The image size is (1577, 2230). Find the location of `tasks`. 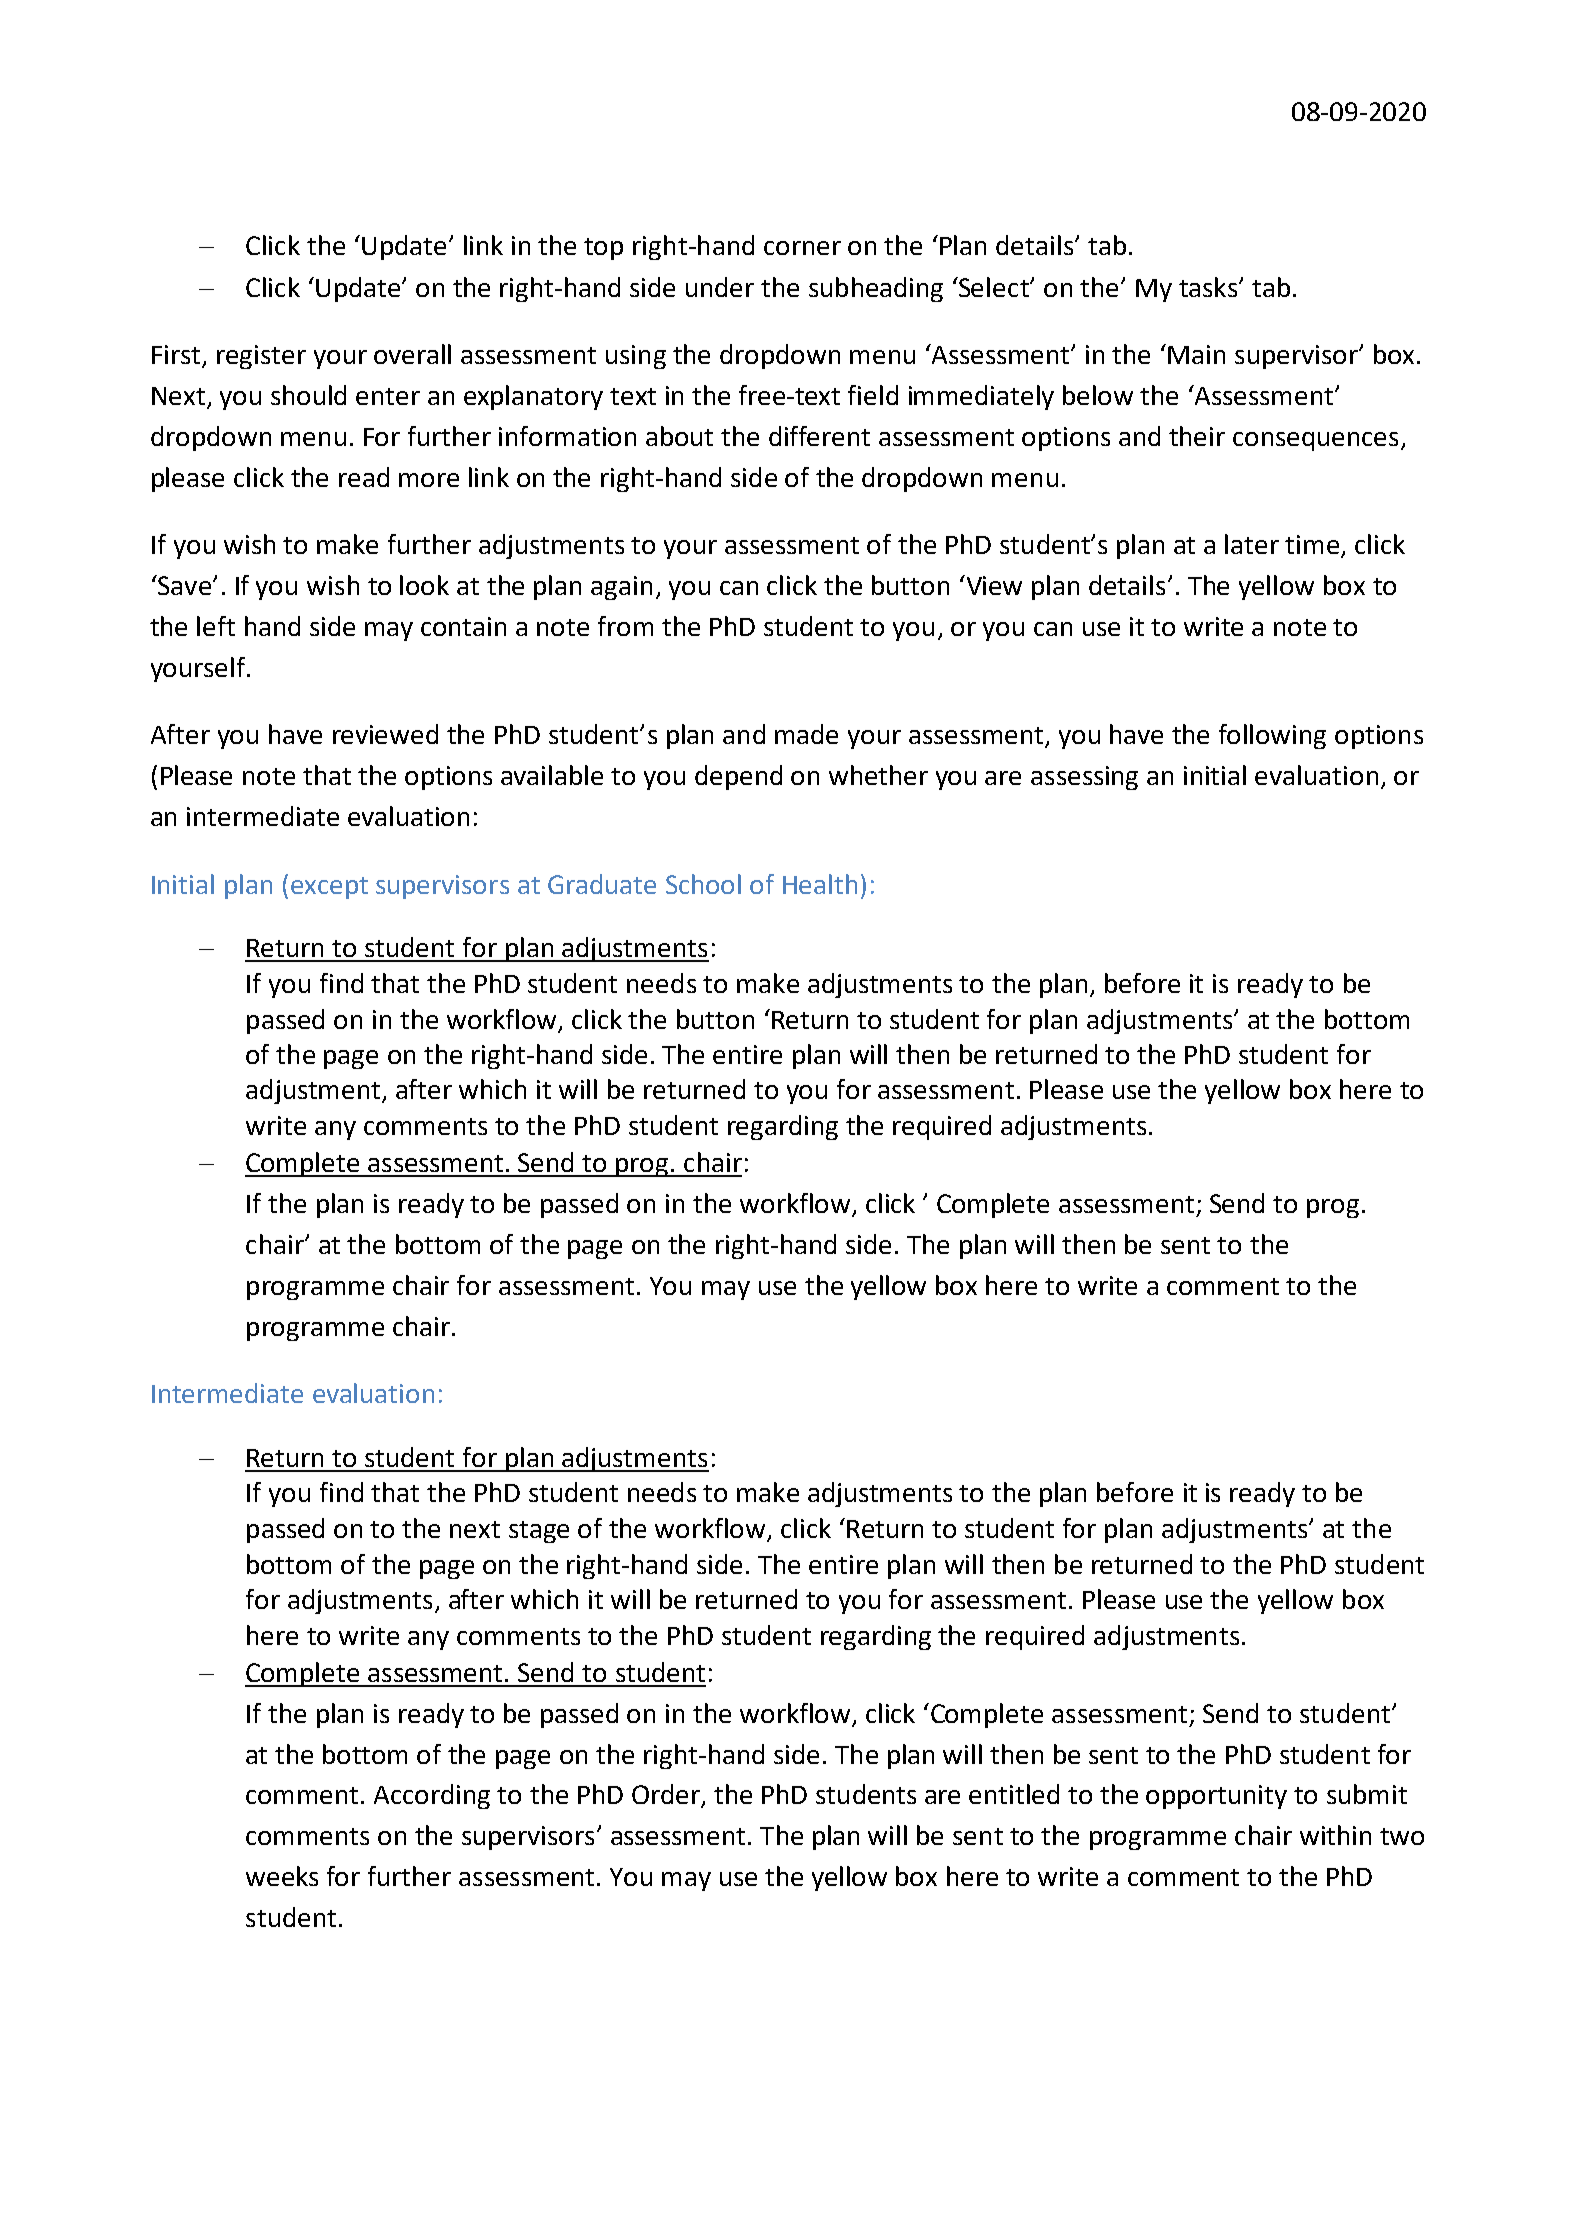

tasks is located at coordinates (1209, 287).
